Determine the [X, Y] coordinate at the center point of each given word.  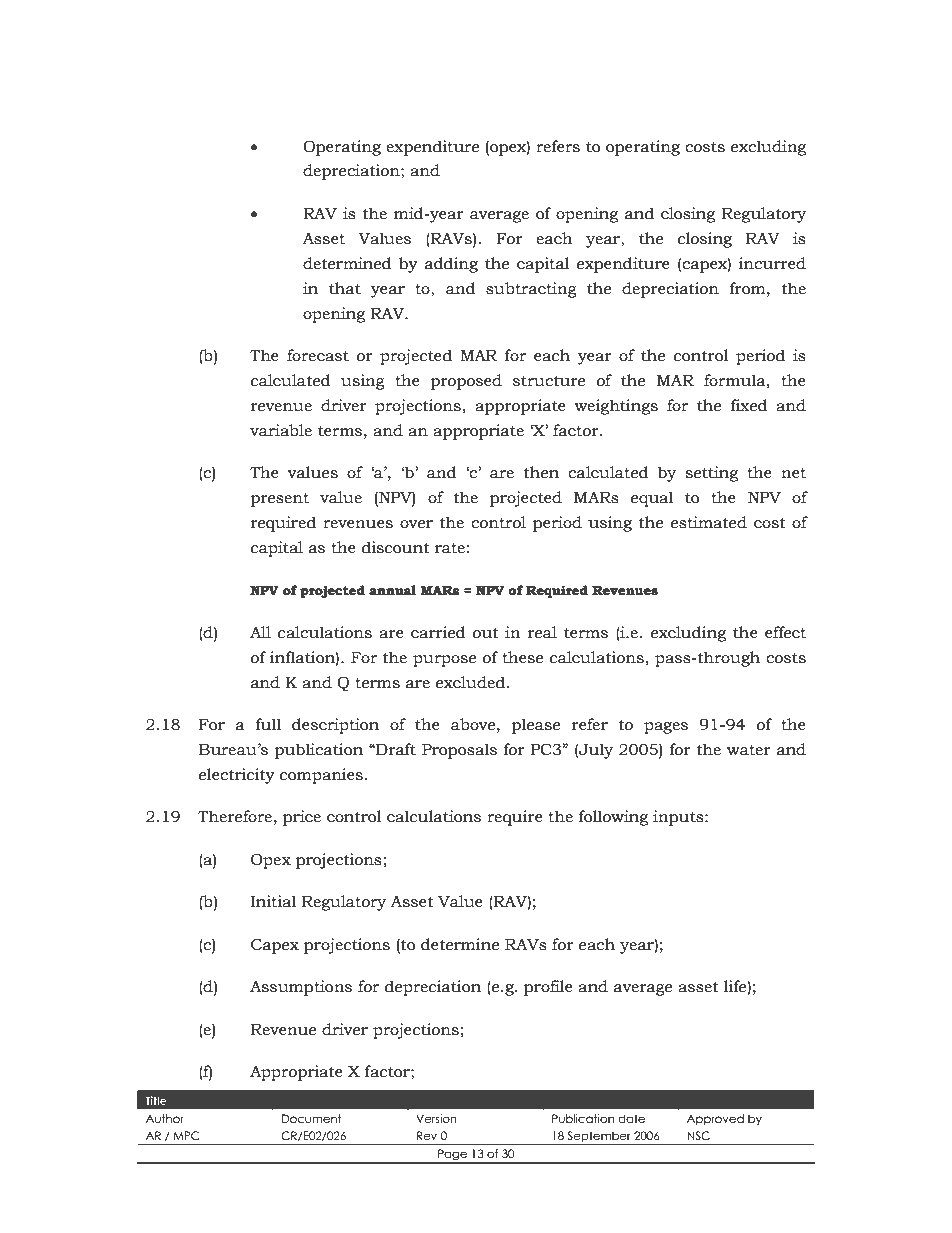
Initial [273, 901]
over [416, 524]
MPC [186, 1135]
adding [451, 265]
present [279, 500]
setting [712, 474]
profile [548, 988]
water [749, 750]
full [268, 724]
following [613, 818]
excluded [470, 682]
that [345, 288]
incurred [772, 263]
